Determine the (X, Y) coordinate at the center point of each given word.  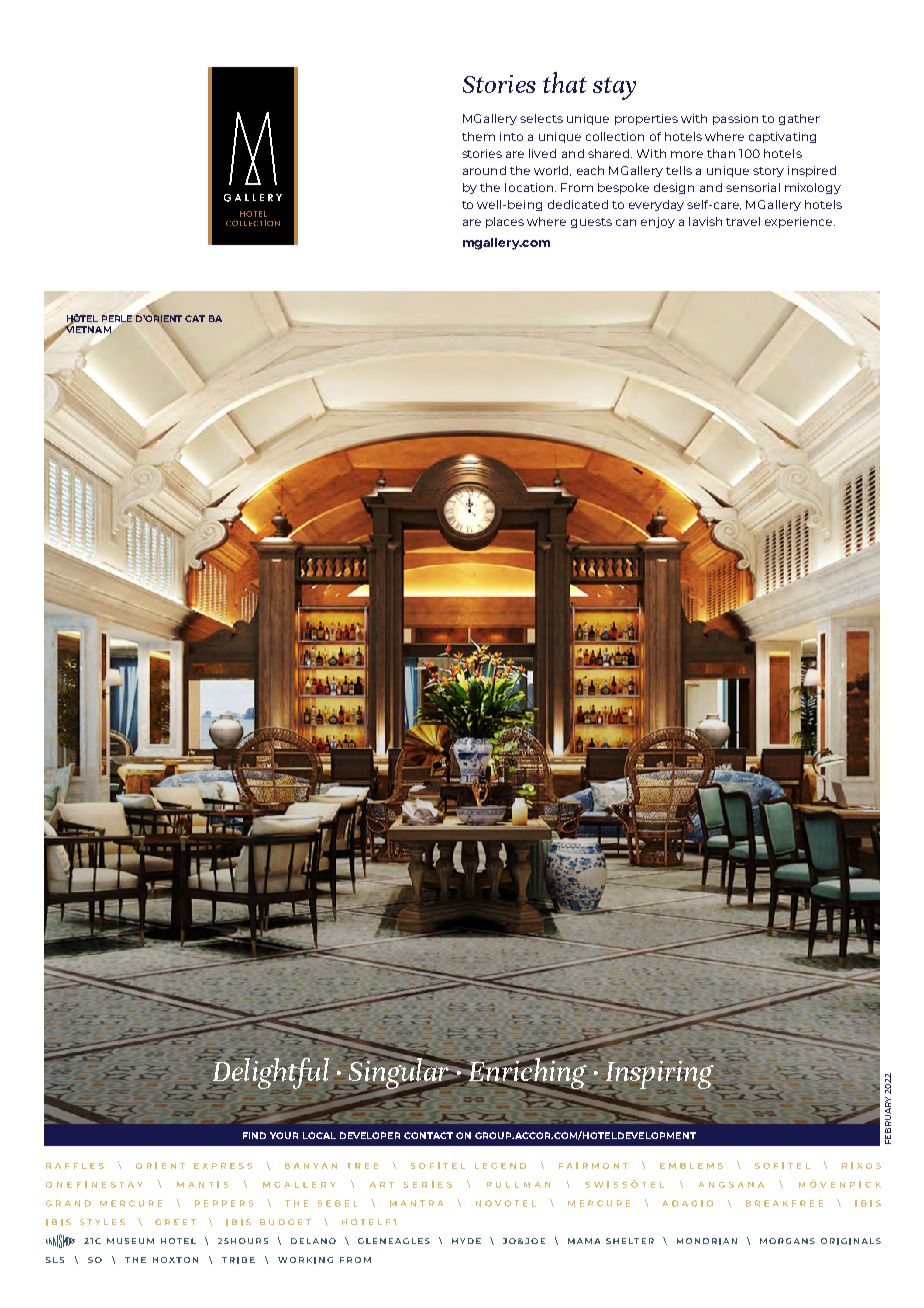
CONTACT (428, 1135)
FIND (254, 1135)
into (511, 136)
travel (743, 221)
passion (735, 119)
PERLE (117, 318)
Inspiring (660, 1074)
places (505, 222)
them (478, 136)
